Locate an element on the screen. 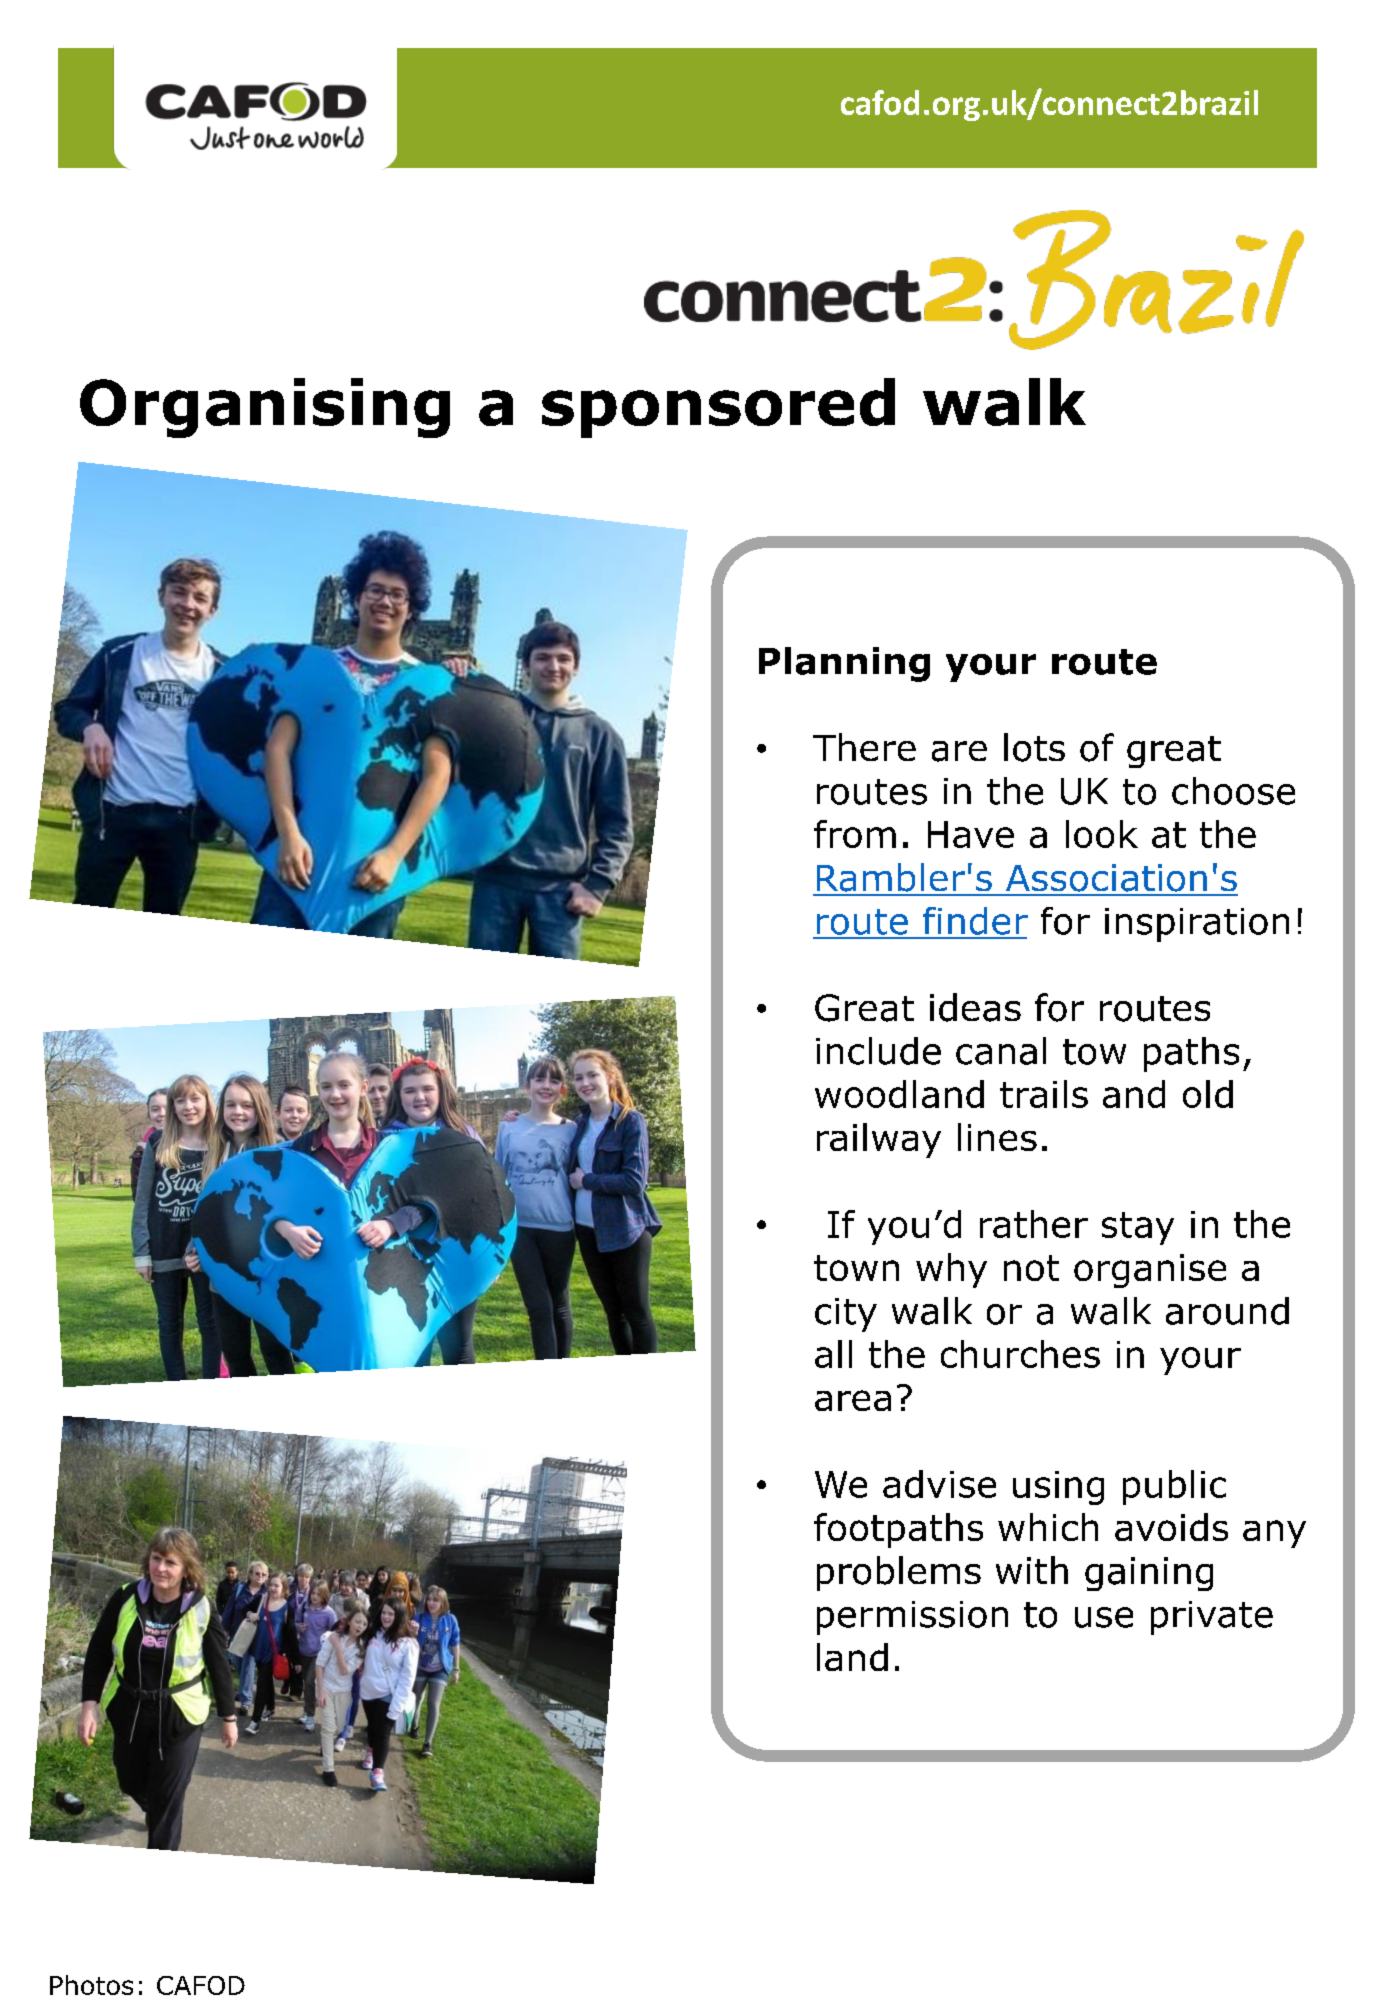 This screenshot has width=1392, height=2011. Organising is located at coordinates (265, 408).
